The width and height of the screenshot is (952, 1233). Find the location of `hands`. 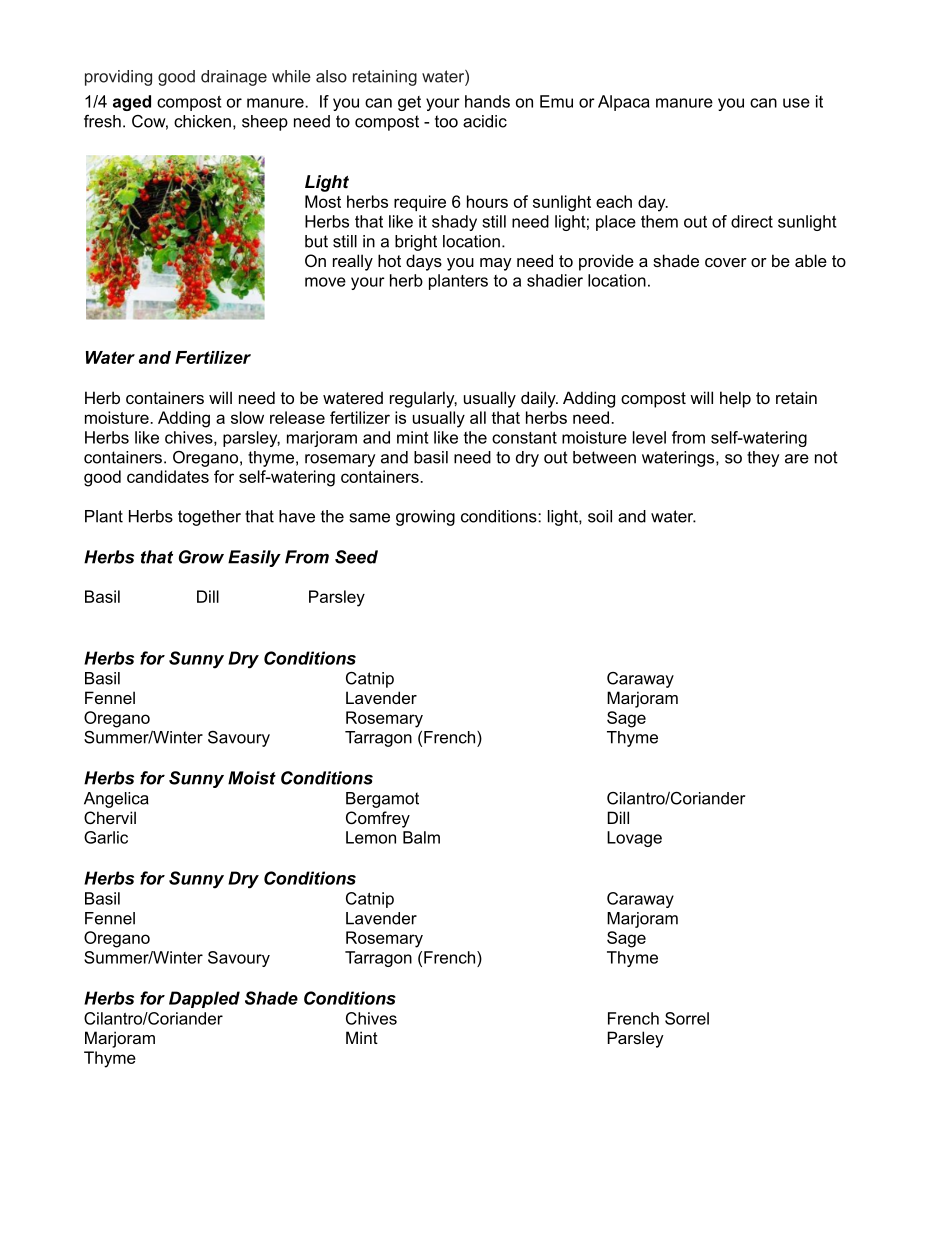

hands is located at coordinates (487, 101).
